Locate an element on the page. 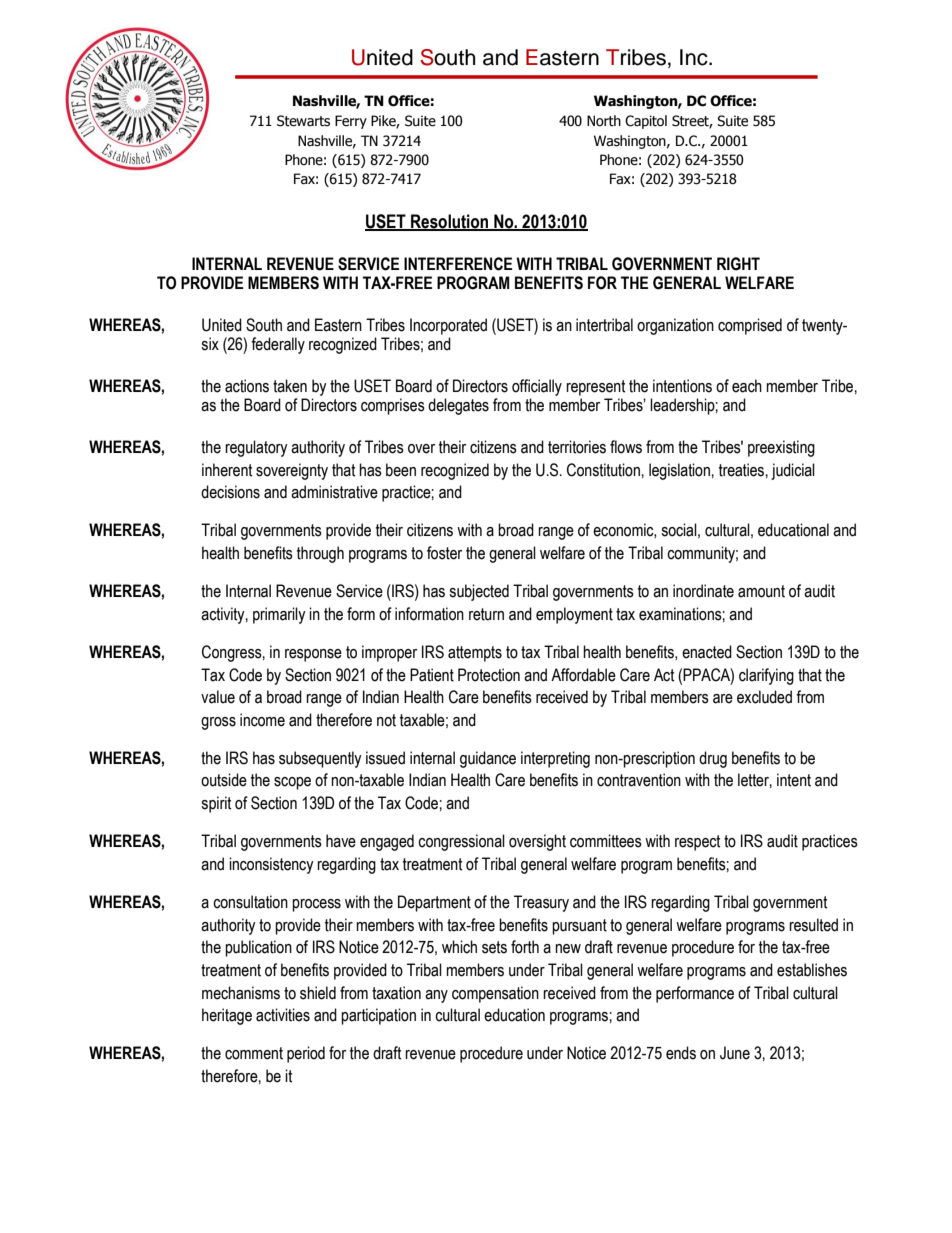 The width and height of the document is (952, 1233). preexisting is located at coordinates (781, 448).
